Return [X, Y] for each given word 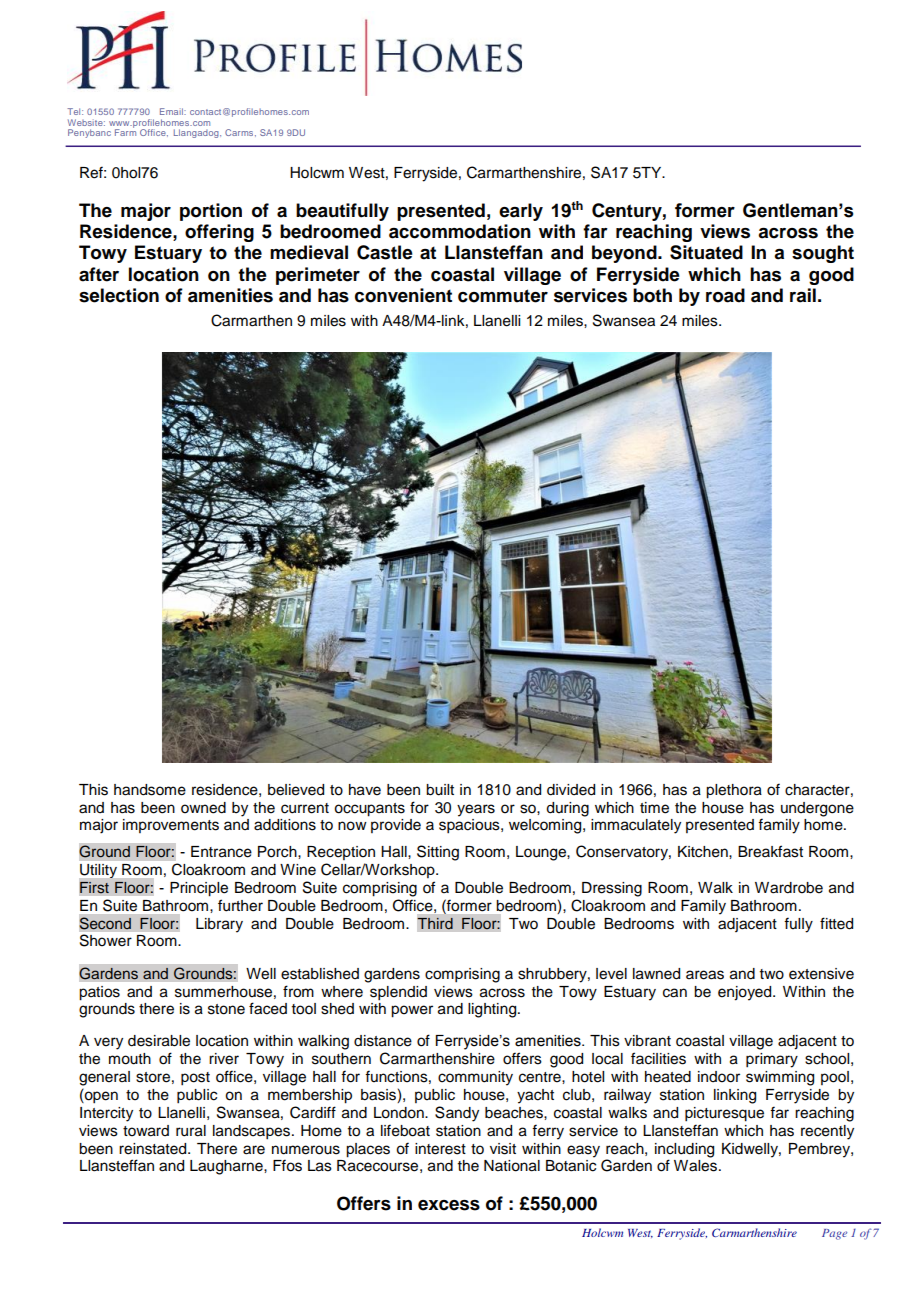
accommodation [460, 231]
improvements [171, 826]
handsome [150, 790]
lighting [493, 1010]
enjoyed [746, 993]
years [476, 810]
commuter [503, 296]
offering [219, 233]
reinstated [154, 1149]
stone [226, 1009]
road [725, 295]
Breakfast [770, 851]
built [440, 790]
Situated [706, 252]
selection [119, 295]
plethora [734, 791]
